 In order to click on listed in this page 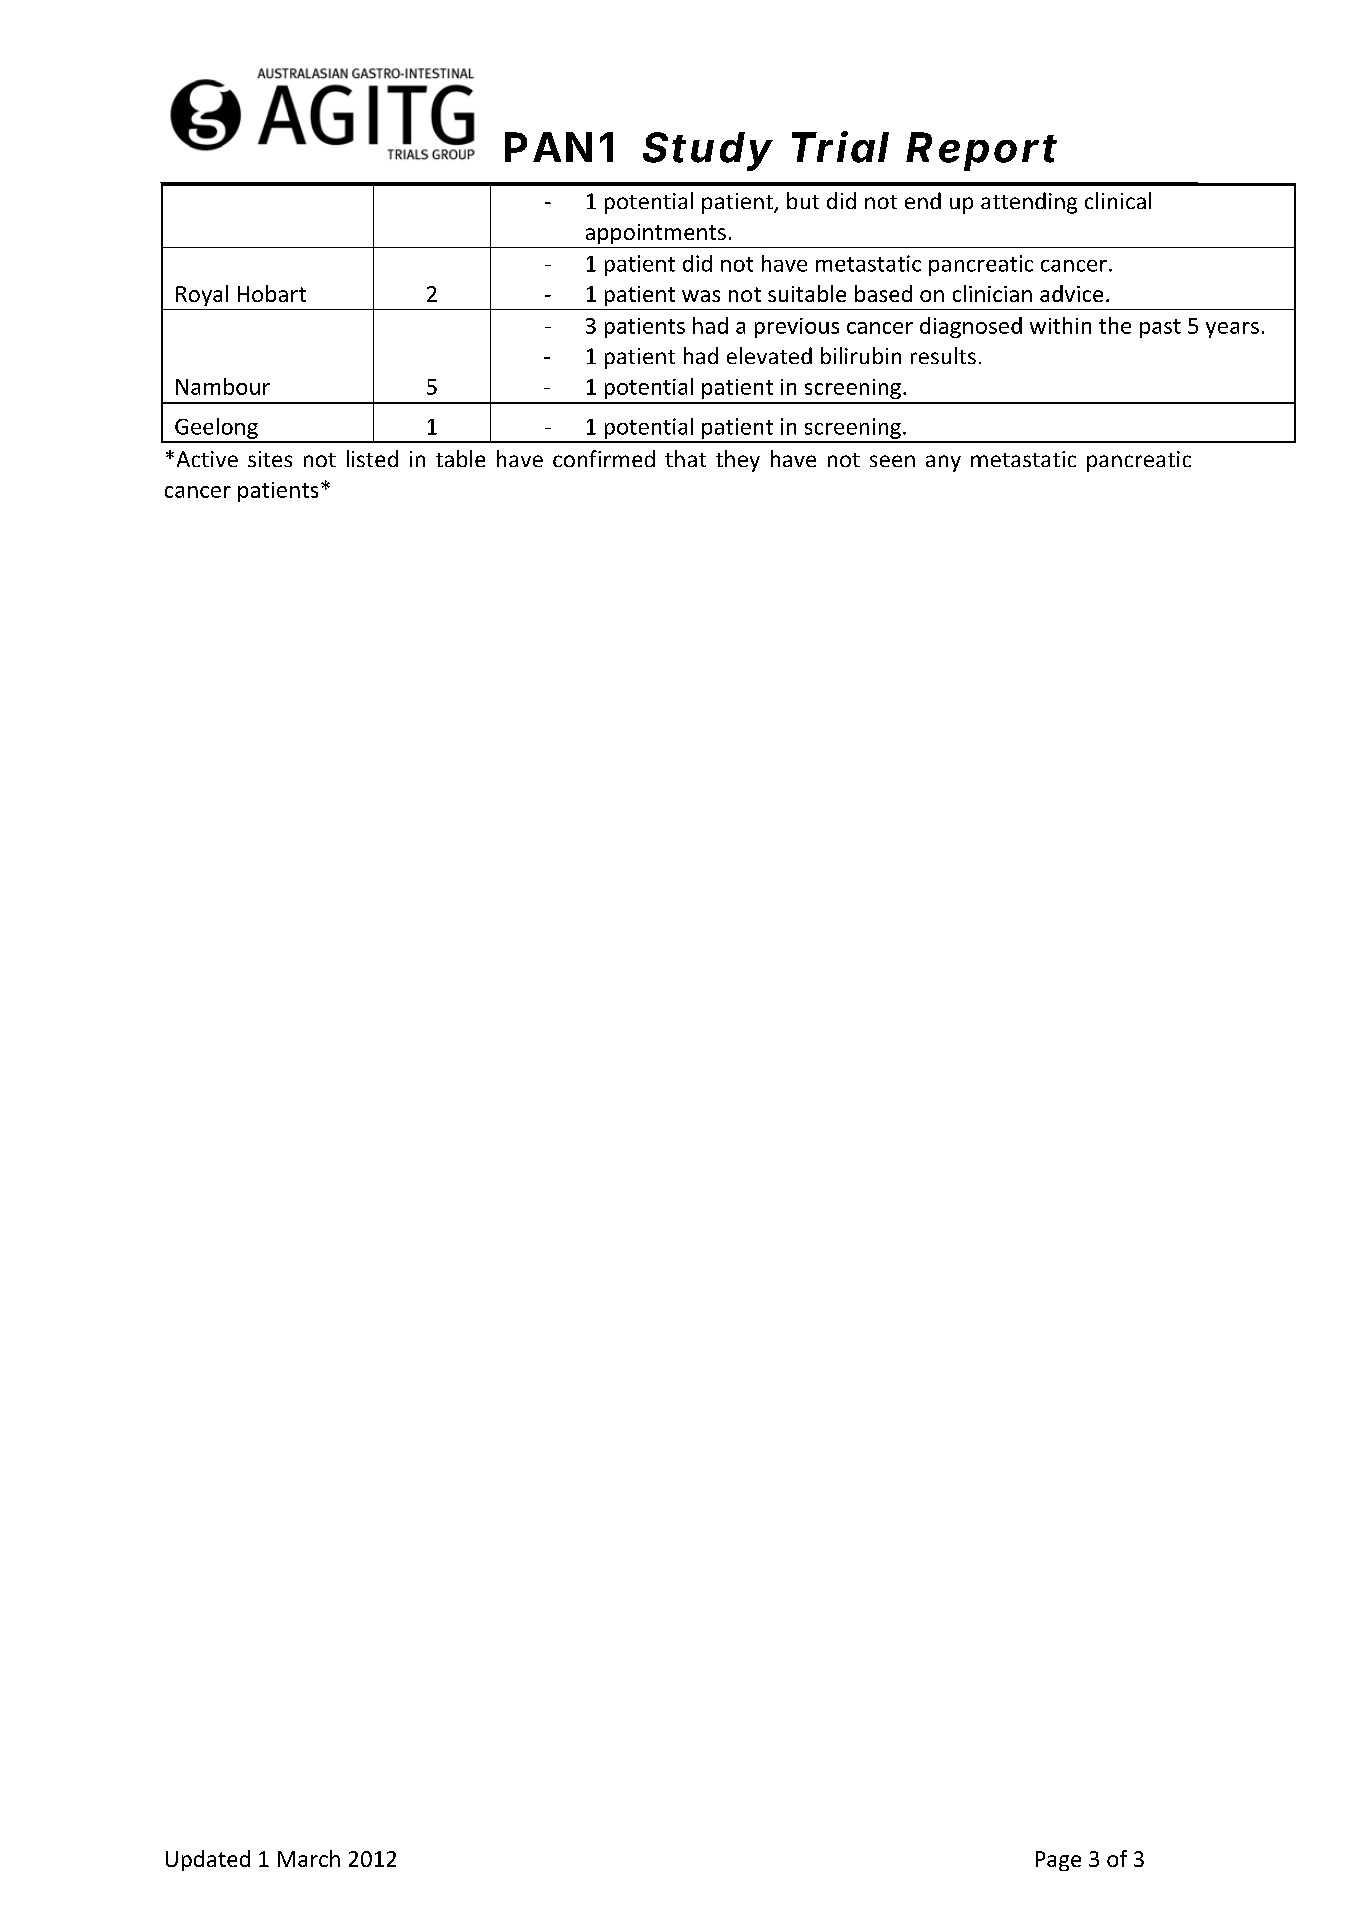, I will do `click(372, 458)`.
